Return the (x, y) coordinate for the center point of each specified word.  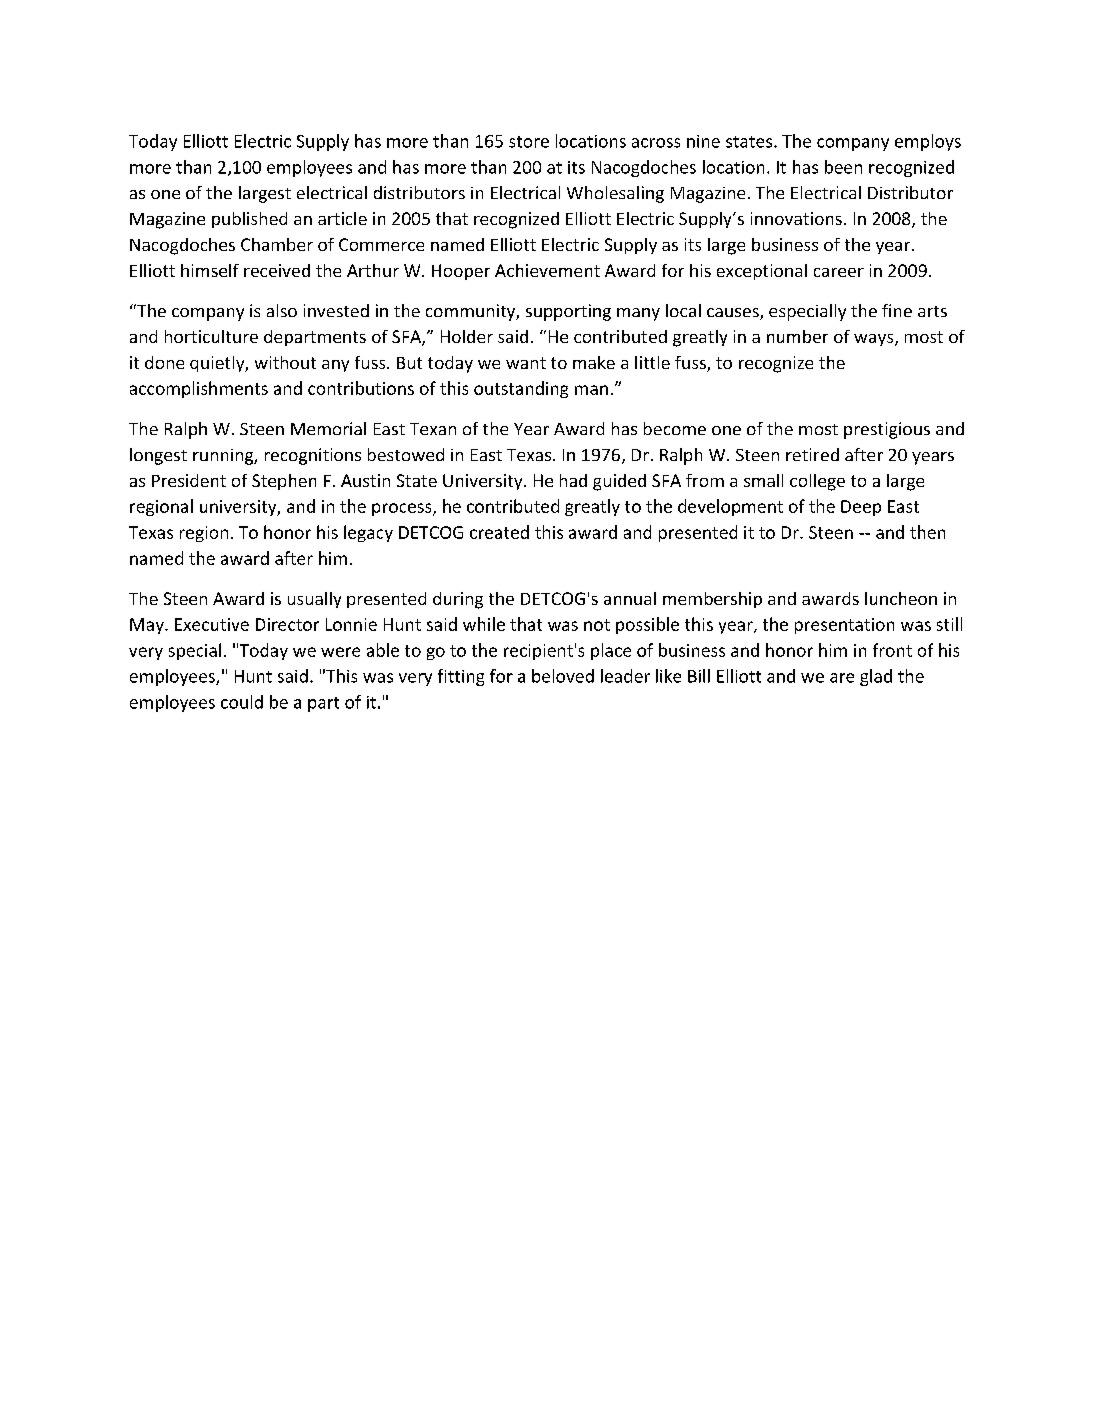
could (242, 702)
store (529, 142)
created (499, 532)
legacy (368, 533)
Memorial (328, 428)
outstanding (521, 389)
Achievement (547, 270)
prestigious (887, 430)
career (839, 272)
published (249, 220)
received (277, 270)
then (927, 532)
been (843, 167)
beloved (563, 676)
